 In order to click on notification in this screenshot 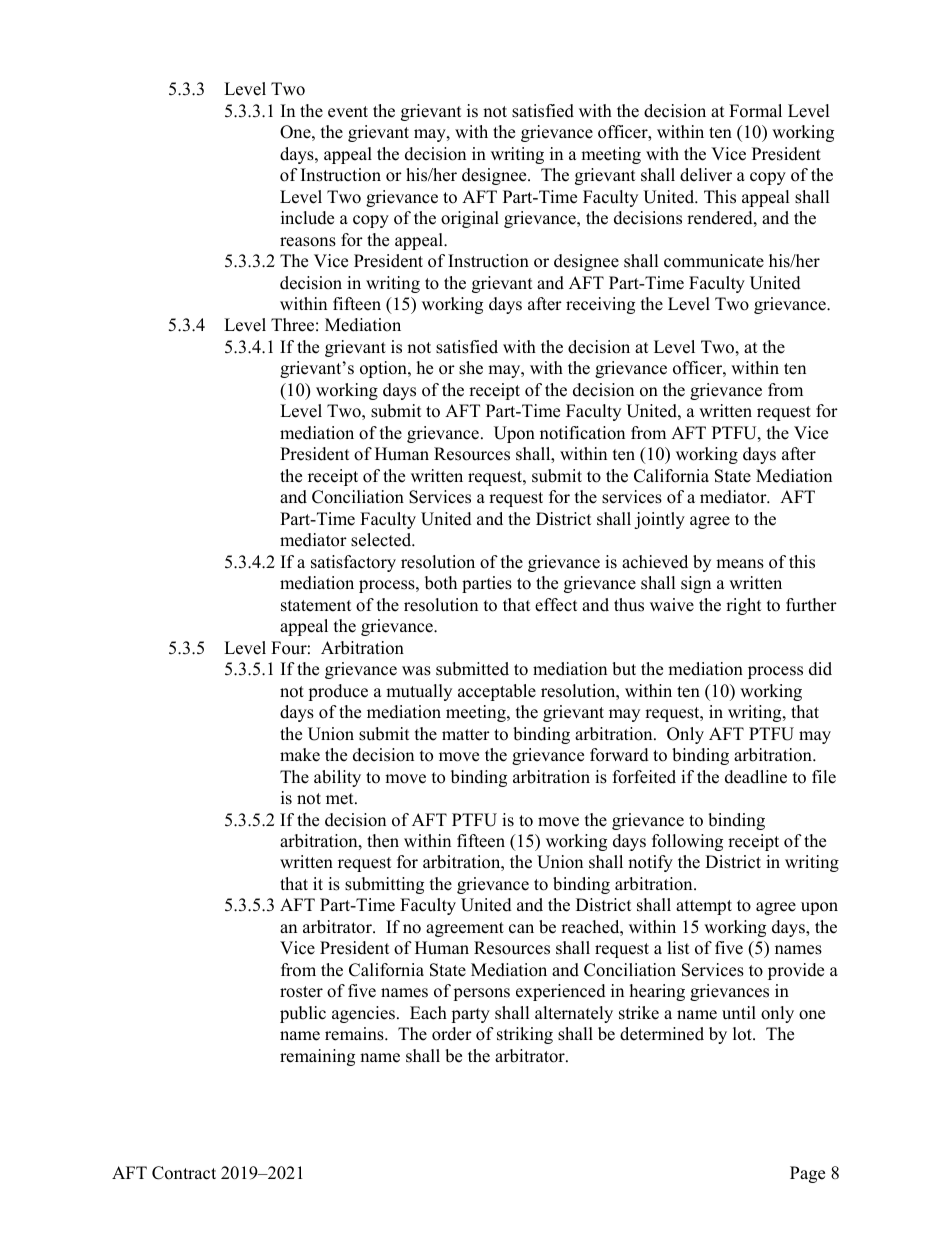, I will do `click(582, 433)`.
